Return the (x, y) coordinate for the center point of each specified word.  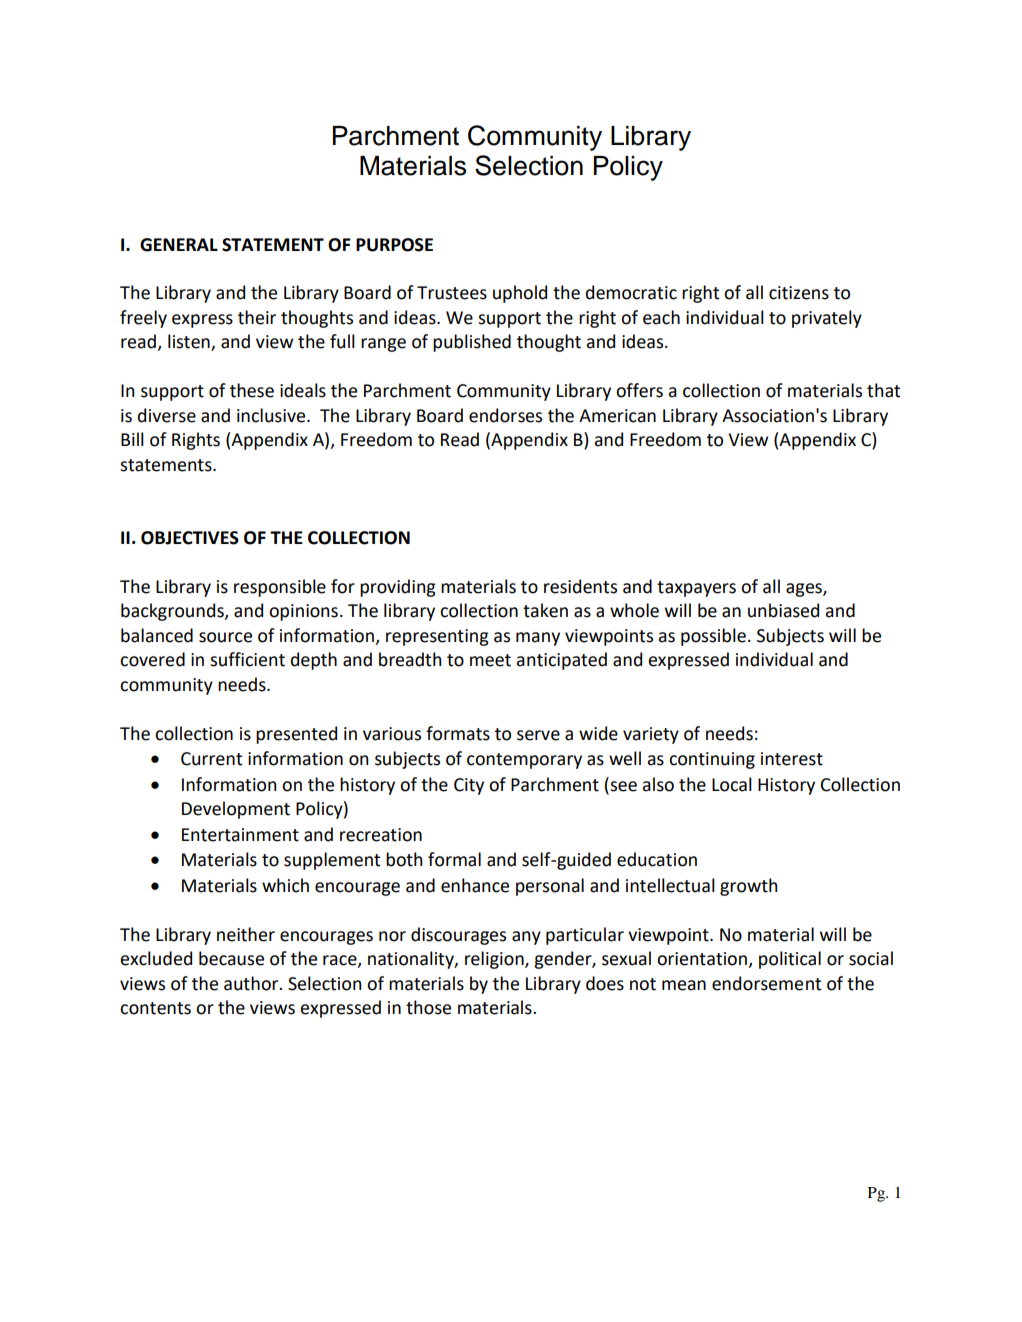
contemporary (524, 761)
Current (211, 759)
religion (495, 960)
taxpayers (696, 589)
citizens (799, 293)
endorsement (766, 983)
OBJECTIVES (190, 538)
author (252, 983)
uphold (520, 294)
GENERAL (179, 245)
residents (580, 586)
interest (792, 759)
